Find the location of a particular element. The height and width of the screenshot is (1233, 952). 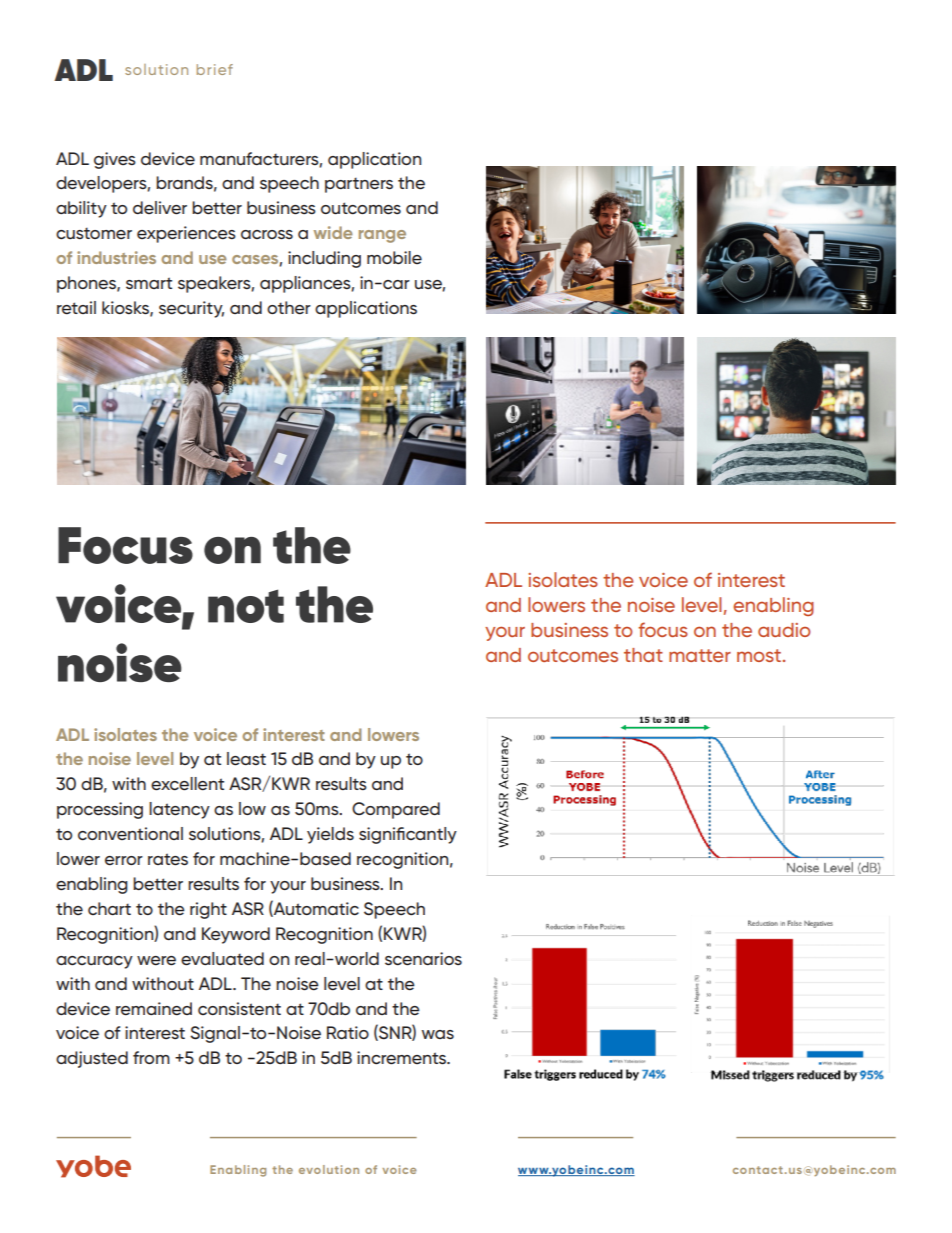

mobile is located at coordinates (394, 257).
